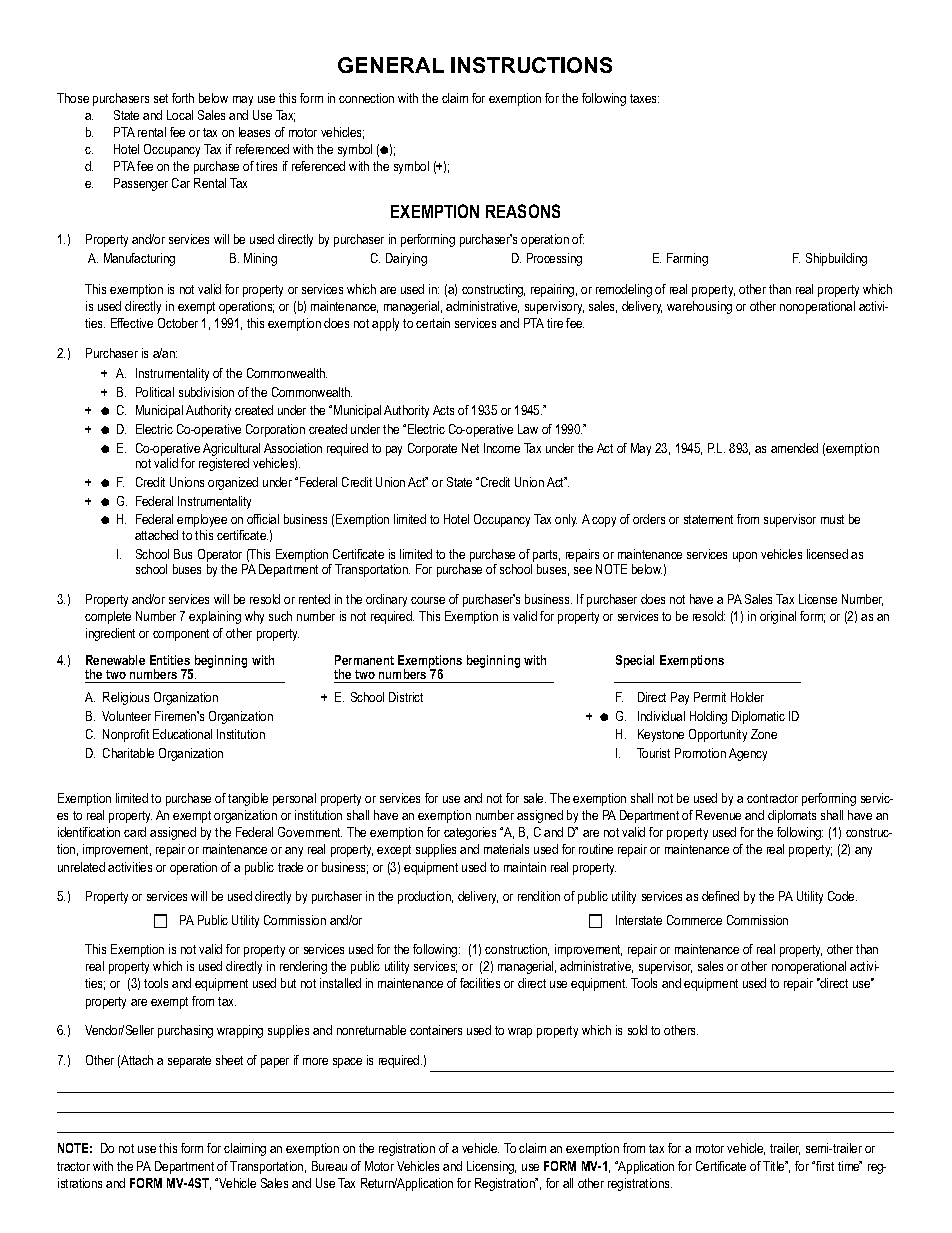 This image has width=952, height=1233. I want to click on separate, so click(189, 1062).
